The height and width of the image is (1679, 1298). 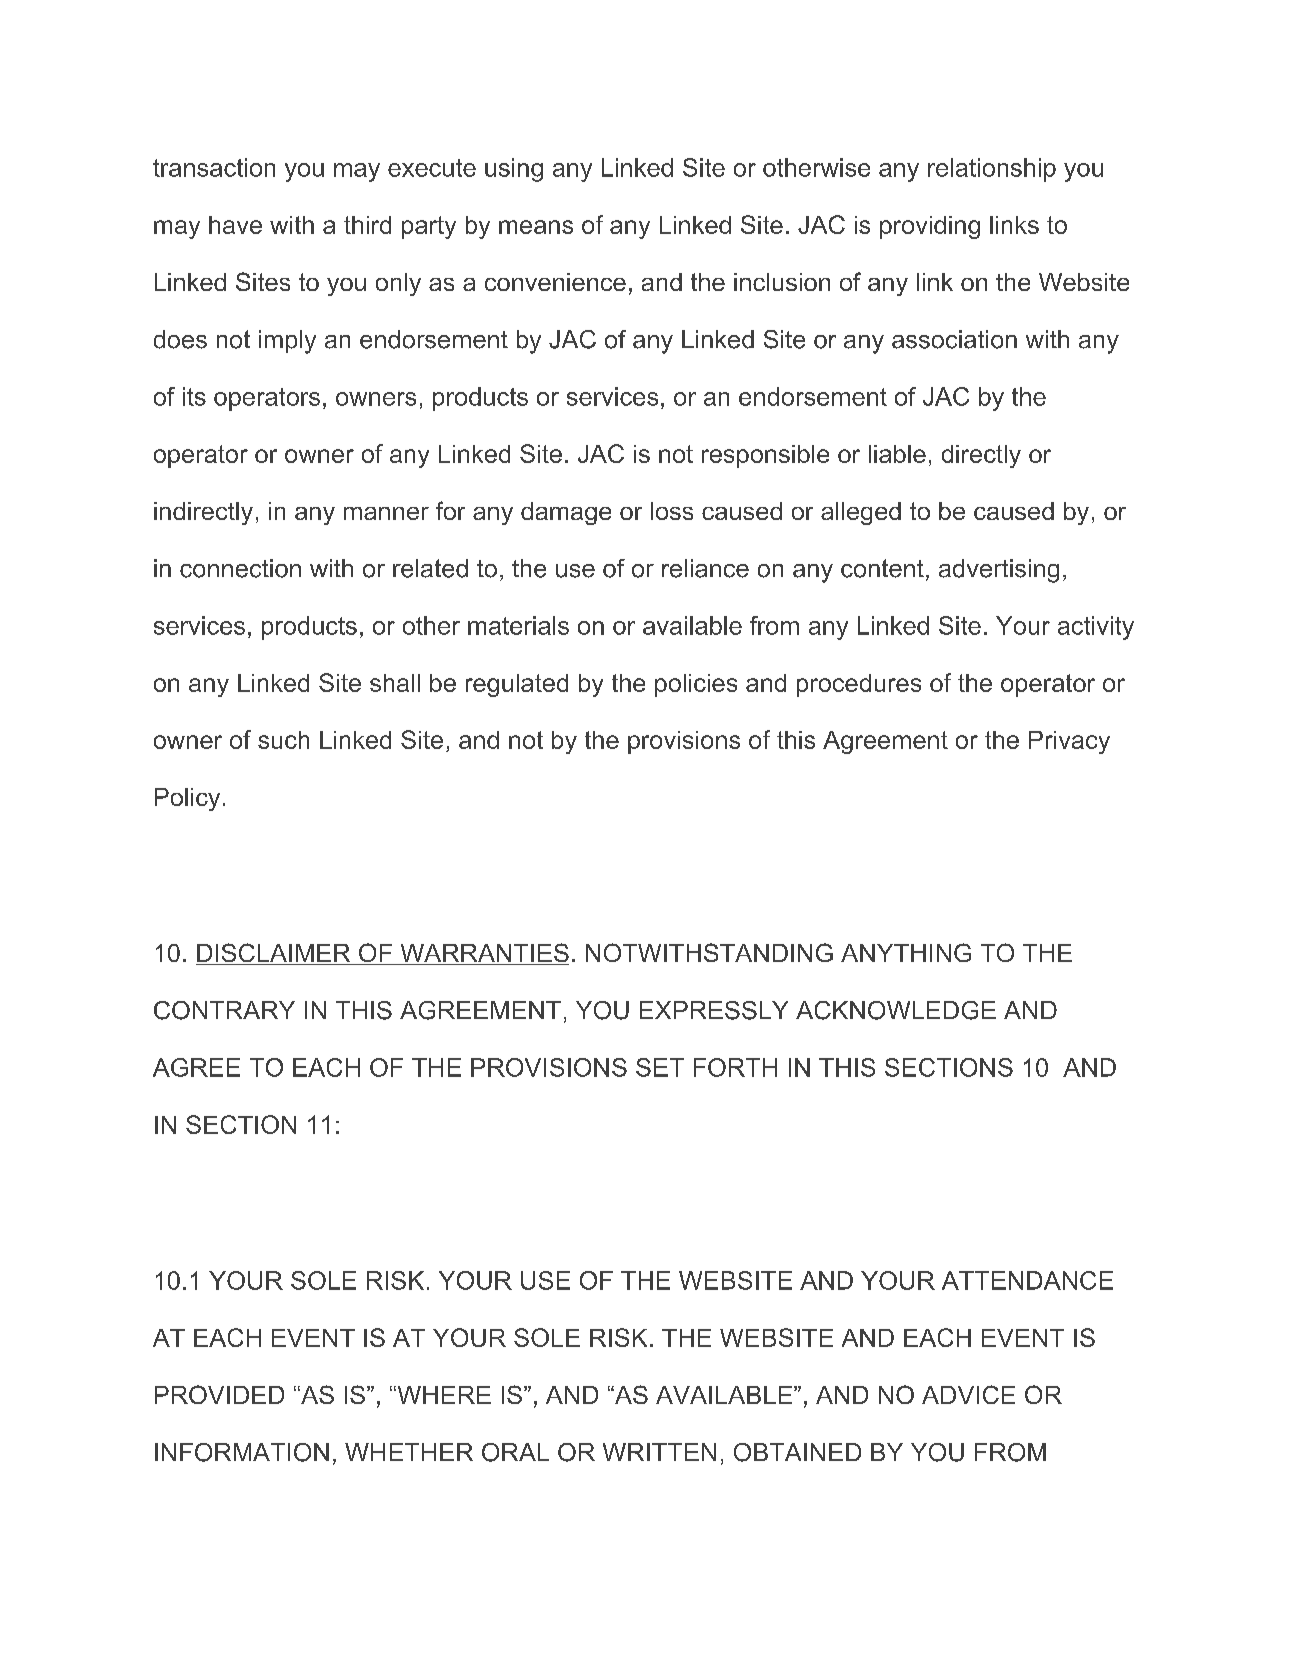 What do you see at coordinates (897, 454) in the image?
I see `liable` at bounding box center [897, 454].
